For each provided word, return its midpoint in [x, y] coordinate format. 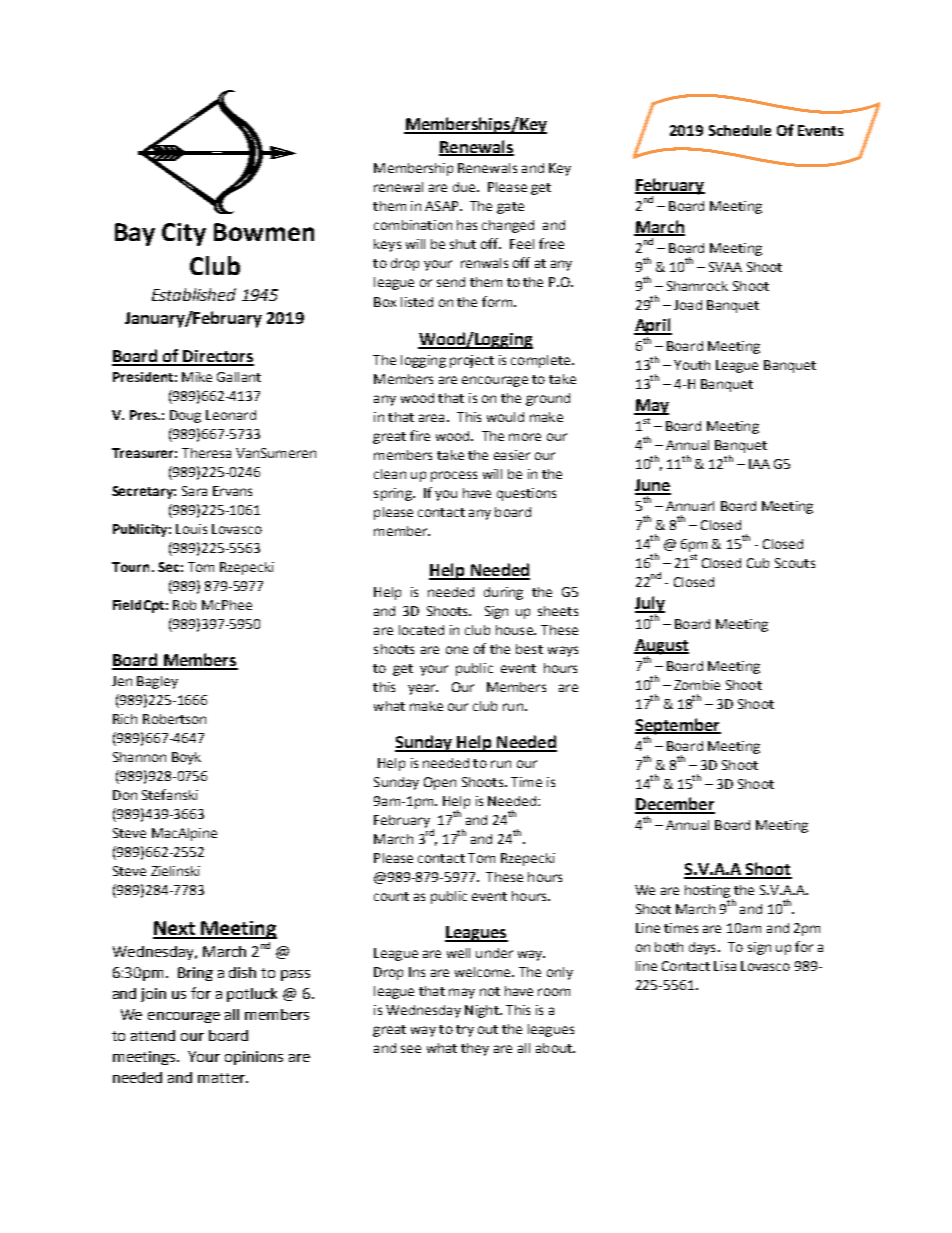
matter [223, 1078]
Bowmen [264, 232]
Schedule [740, 130]
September [678, 726]
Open [440, 783]
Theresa [206, 453]
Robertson [174, 719]
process [454, 476]
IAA [759, 464]
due [465, 187]
